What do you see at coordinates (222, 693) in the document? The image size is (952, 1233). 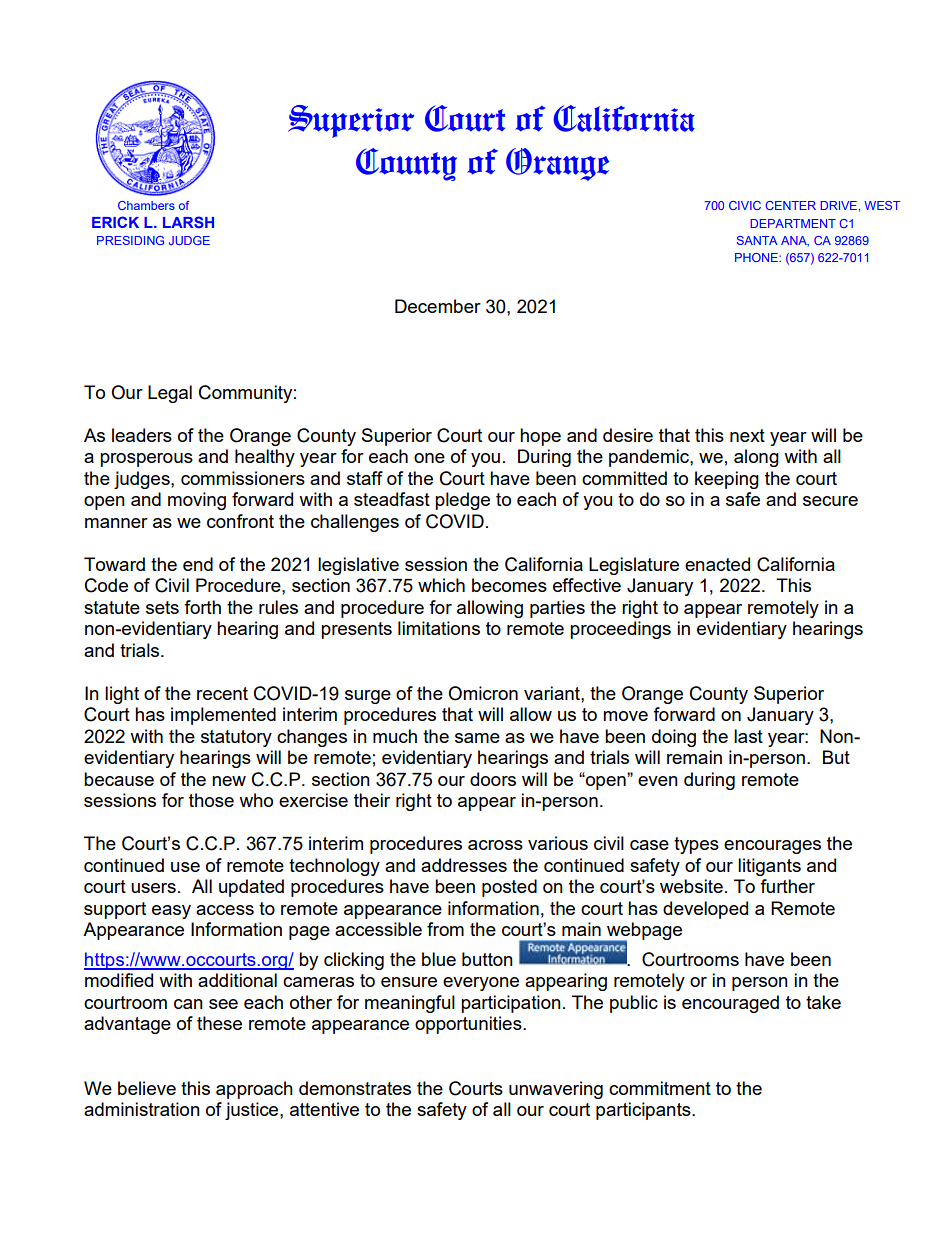 I see `recent` at bounding box center [222, 693].
